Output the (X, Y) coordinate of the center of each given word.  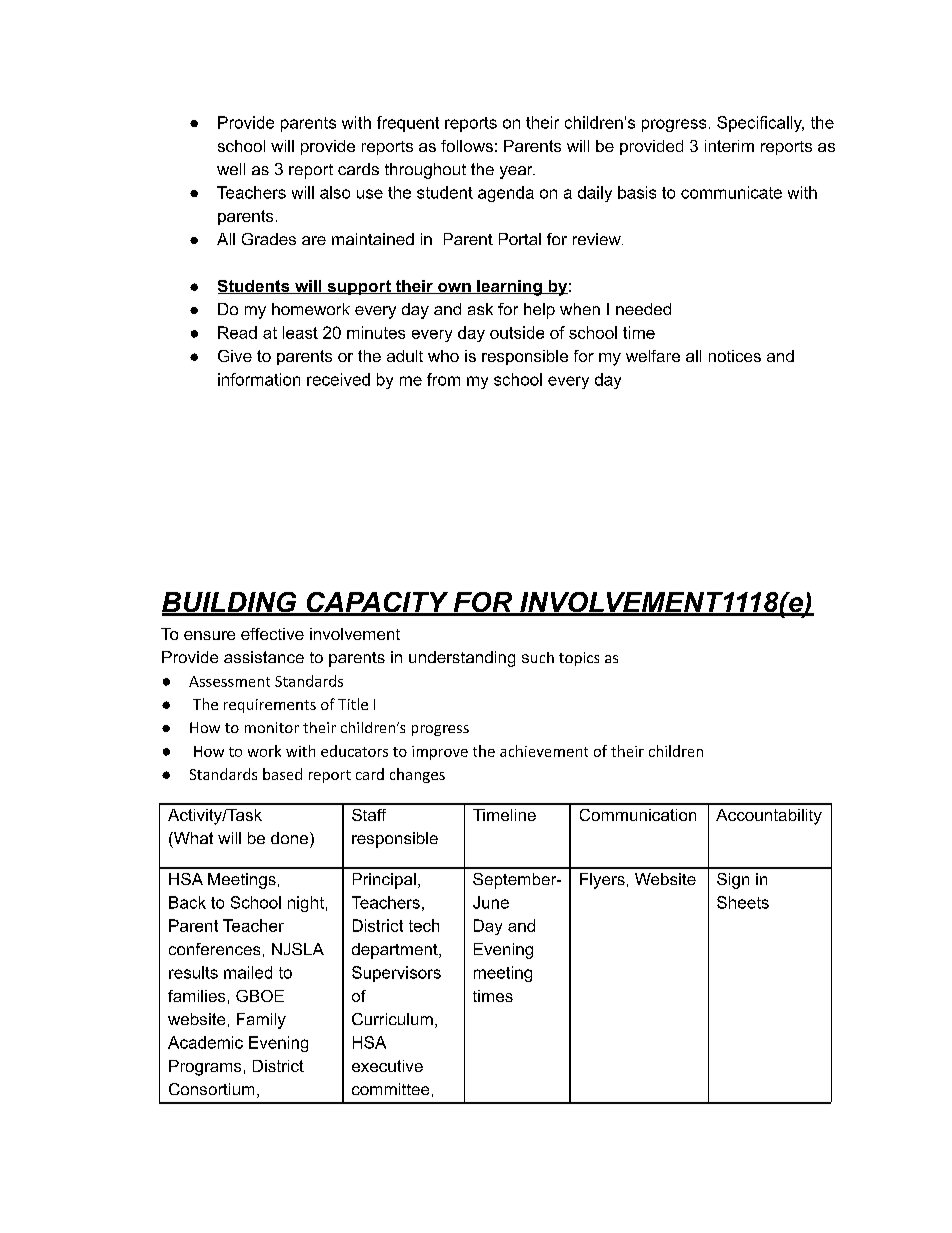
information (259, 379)
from (443, 379)
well (231, 169)
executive (387, 1066)
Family (261, 1021)
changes (417, 775)
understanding (462, 659)
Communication (638, 815)
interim (729, 146)
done (289, 838)
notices (735, 356)
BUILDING (230, 603)
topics (579, 659)
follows (467, 146)
